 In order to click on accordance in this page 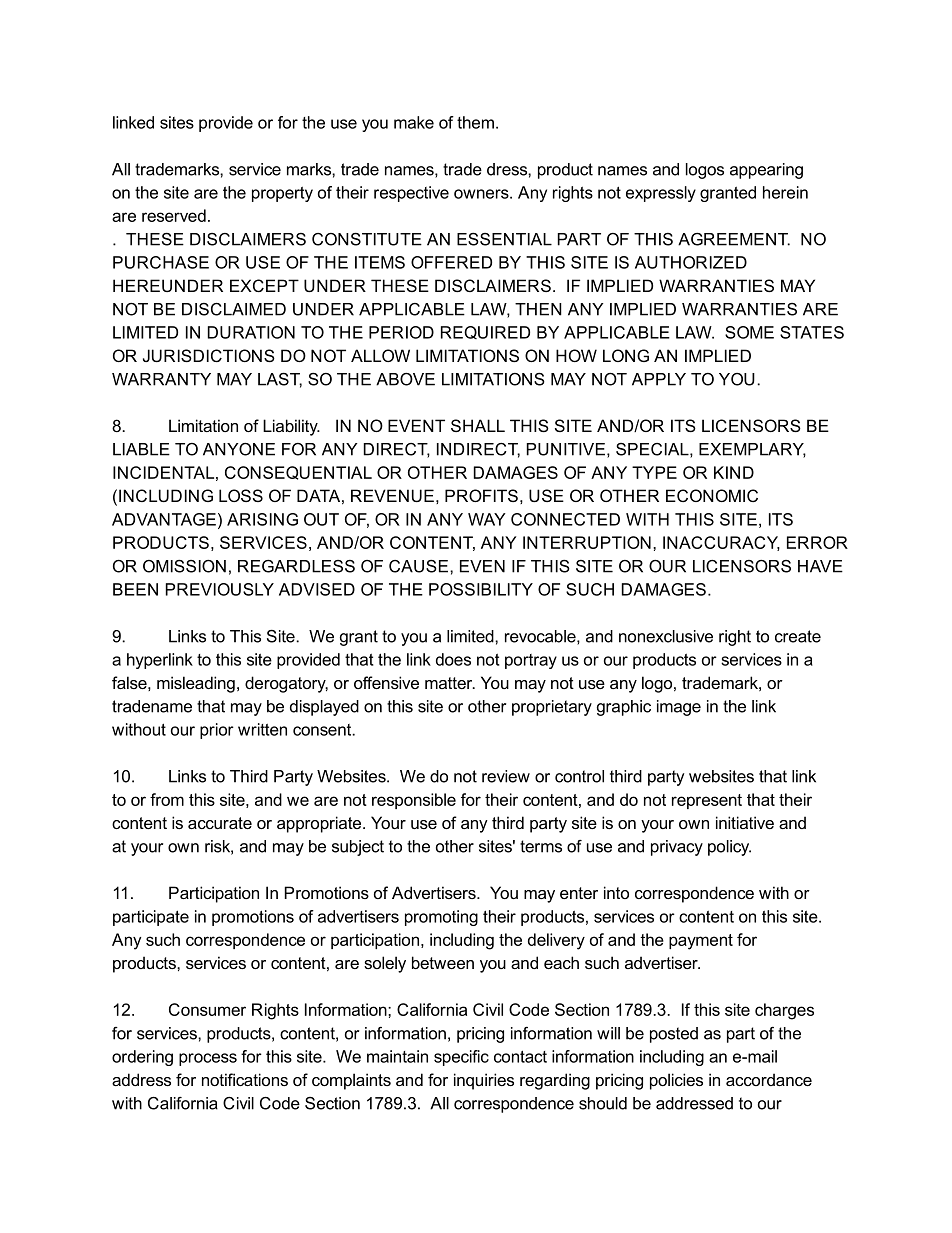, I will do `click(769, 1079)`.
